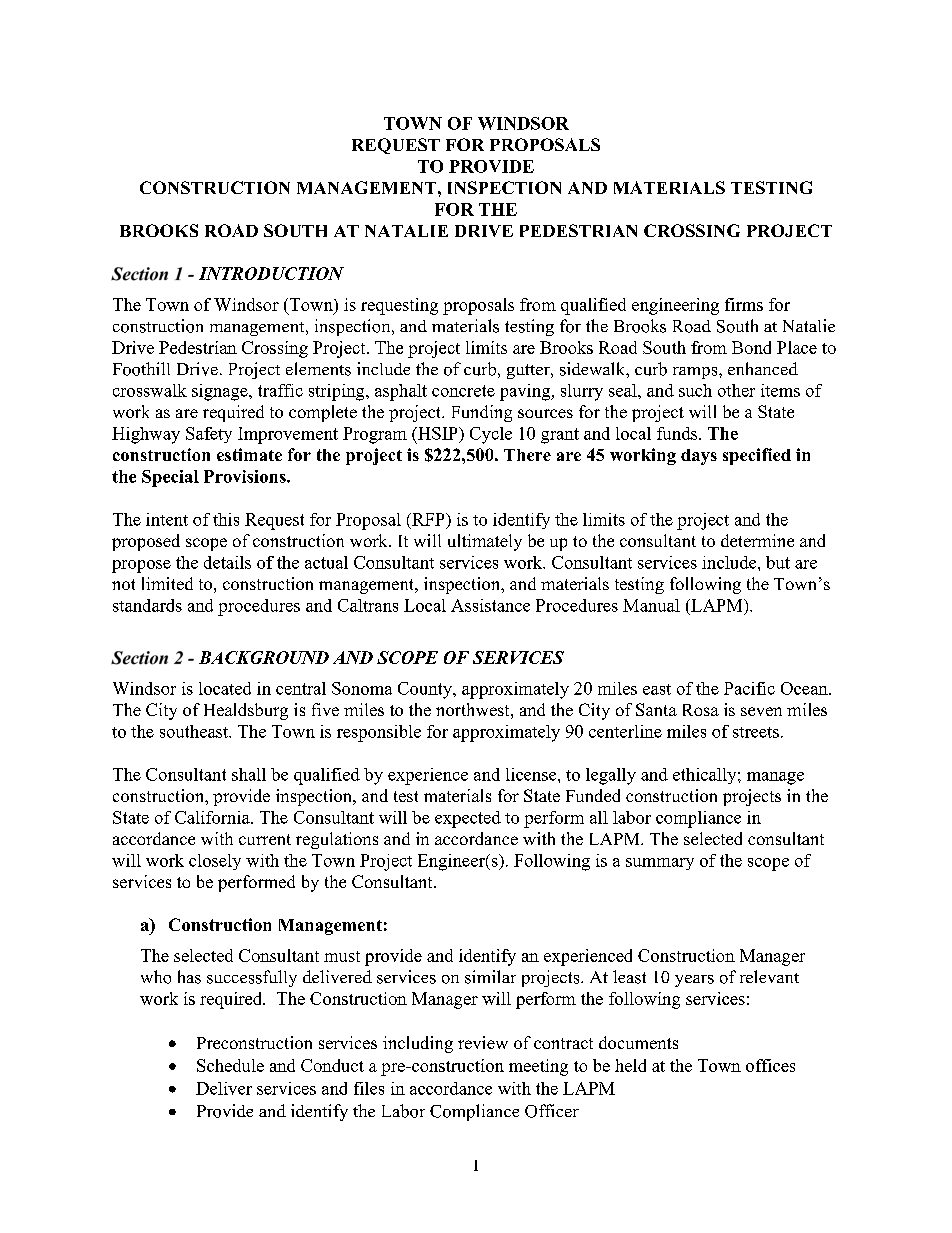  What do you see at coordinates (770, 1065) in the page?
I see `offices` at bounding box center [770, 1065].
